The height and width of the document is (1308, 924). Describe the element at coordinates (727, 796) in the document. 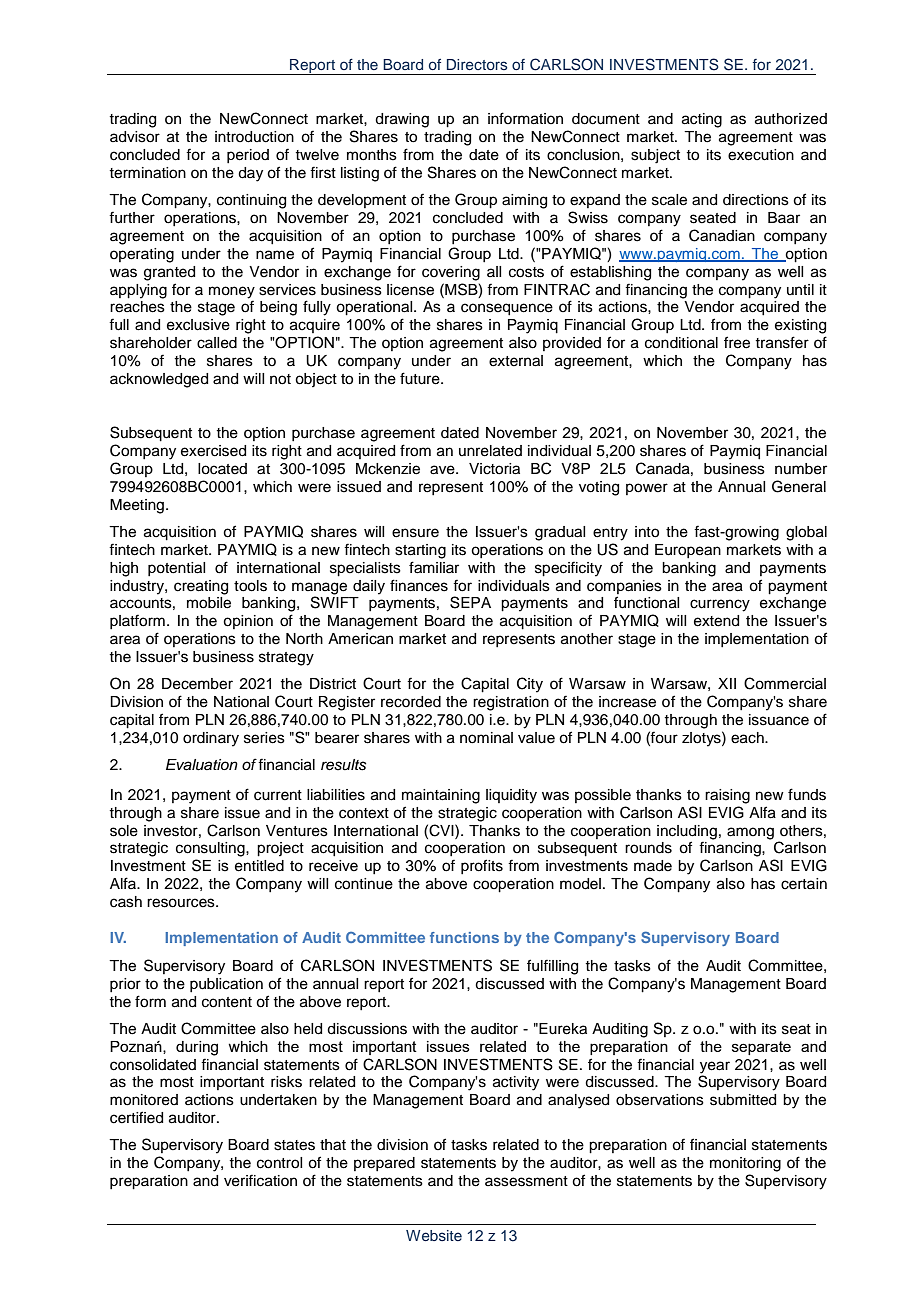

I see `raising` at that location.
